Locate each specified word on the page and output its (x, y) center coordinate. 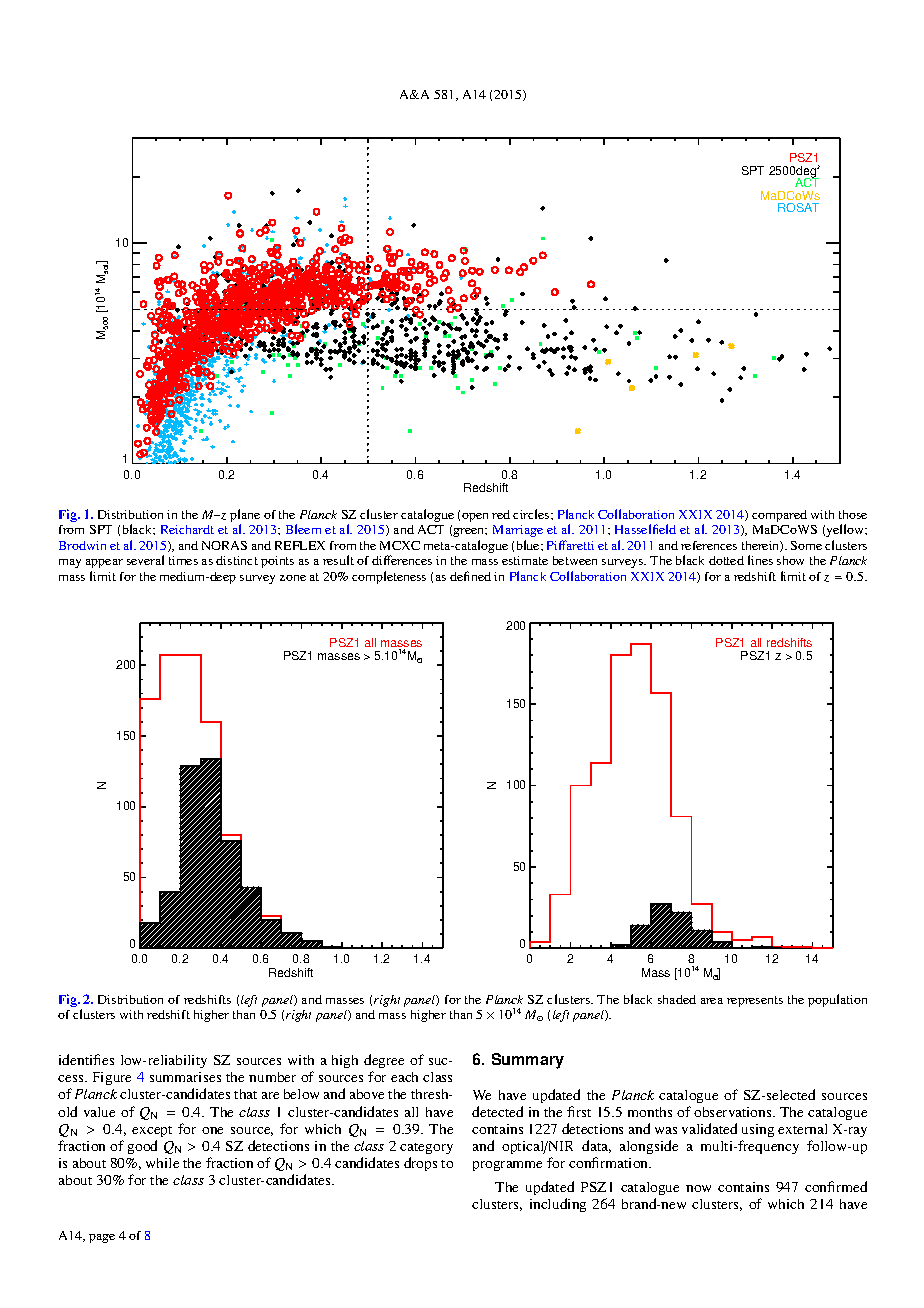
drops (420, 1164)
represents (755, 1001)
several (145, 560)
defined (470, 576)
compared (779, 516)
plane (245, 517)
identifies (86, 1059)
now (698, 1188)
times (183, 560)
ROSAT (798, 207)
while (162, 1163)
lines (760, 560)
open (475, 517)
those (853, 514)
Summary (528, 1061)
